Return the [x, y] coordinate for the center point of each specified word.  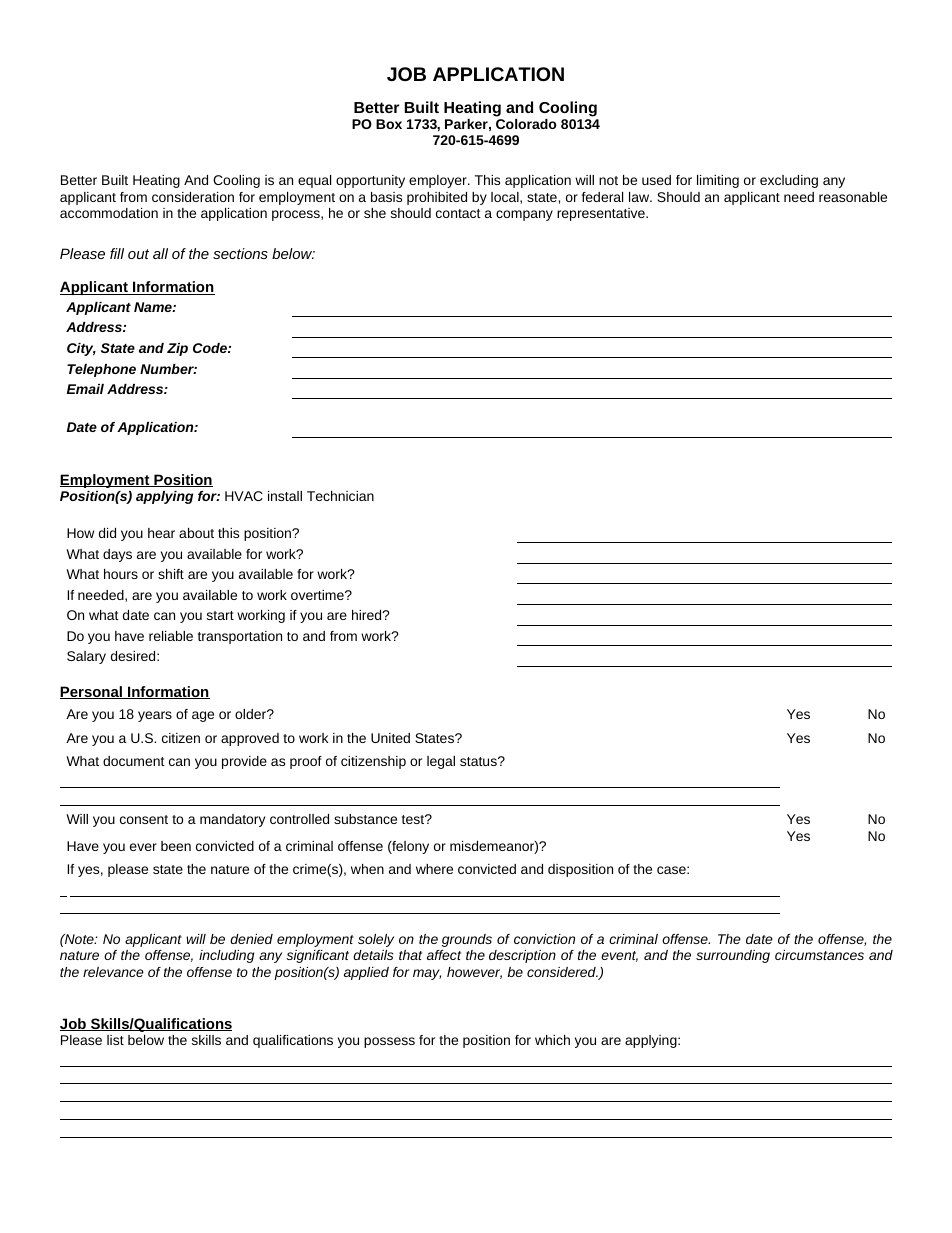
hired [368, 615]
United [390, 738]
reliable [171, 636]
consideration [193, 197]
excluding [789, 181]
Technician [340, 496]
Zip [177, 349]
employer [439, 181]
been [176, 846]
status [479, 761]
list [115, 1040]
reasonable [853, 197]
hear [161, 533]
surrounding [733, 956]
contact [458, 213]
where [434, 869]
